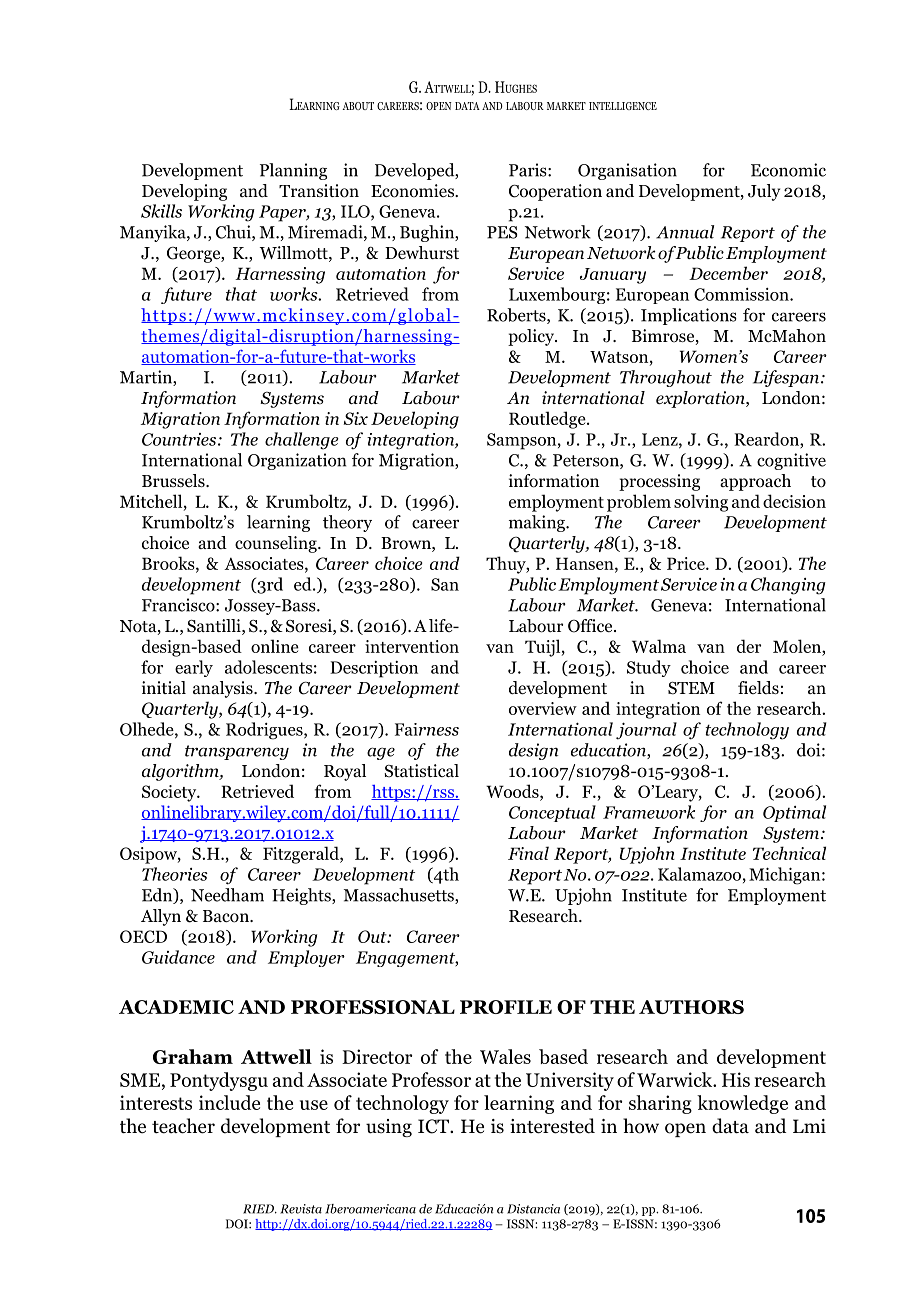  Describe the element at coordinates (194, 668) in the document. I see `early` at that location.
